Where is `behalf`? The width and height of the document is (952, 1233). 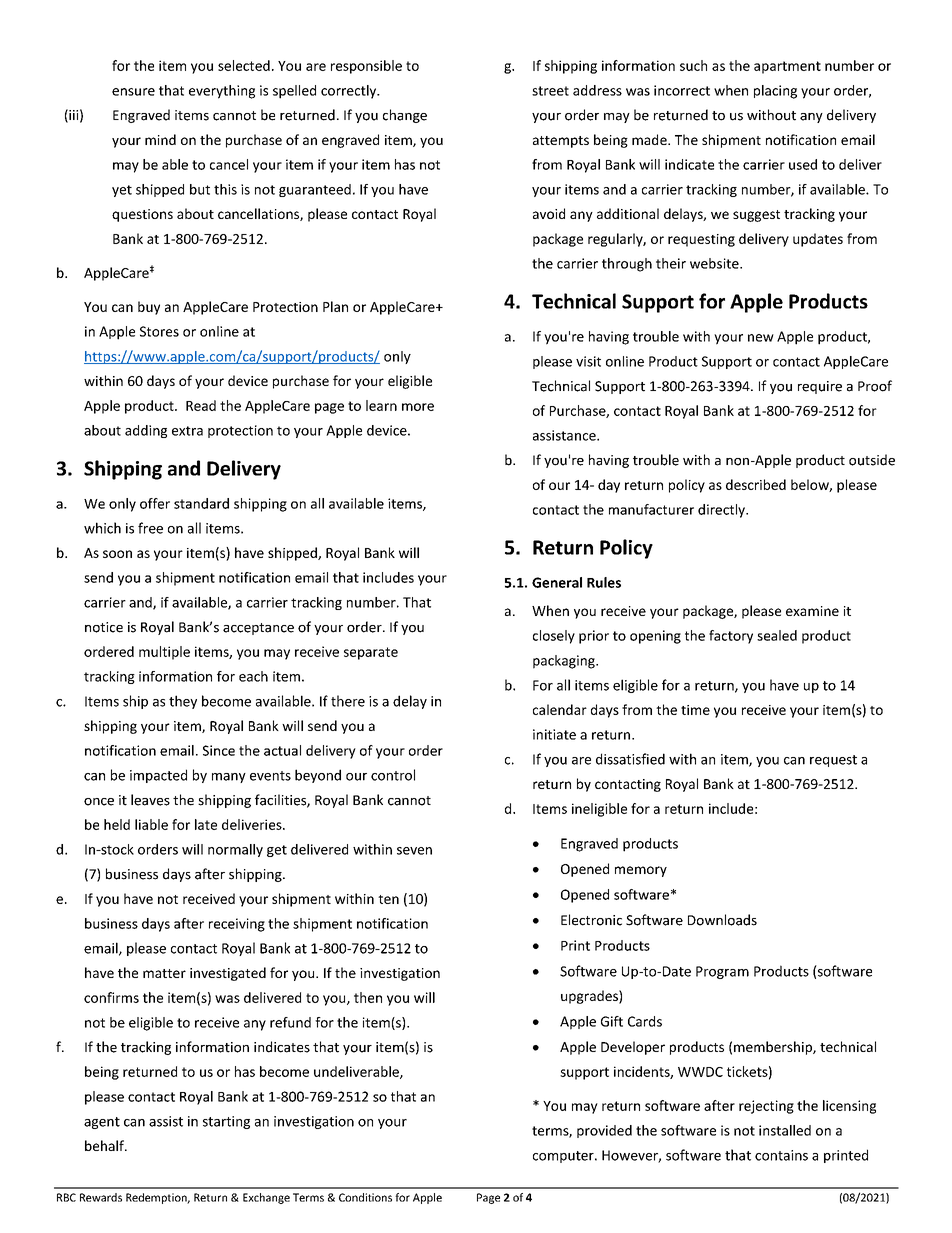
behalf is located at coordinates (105, 1145).
